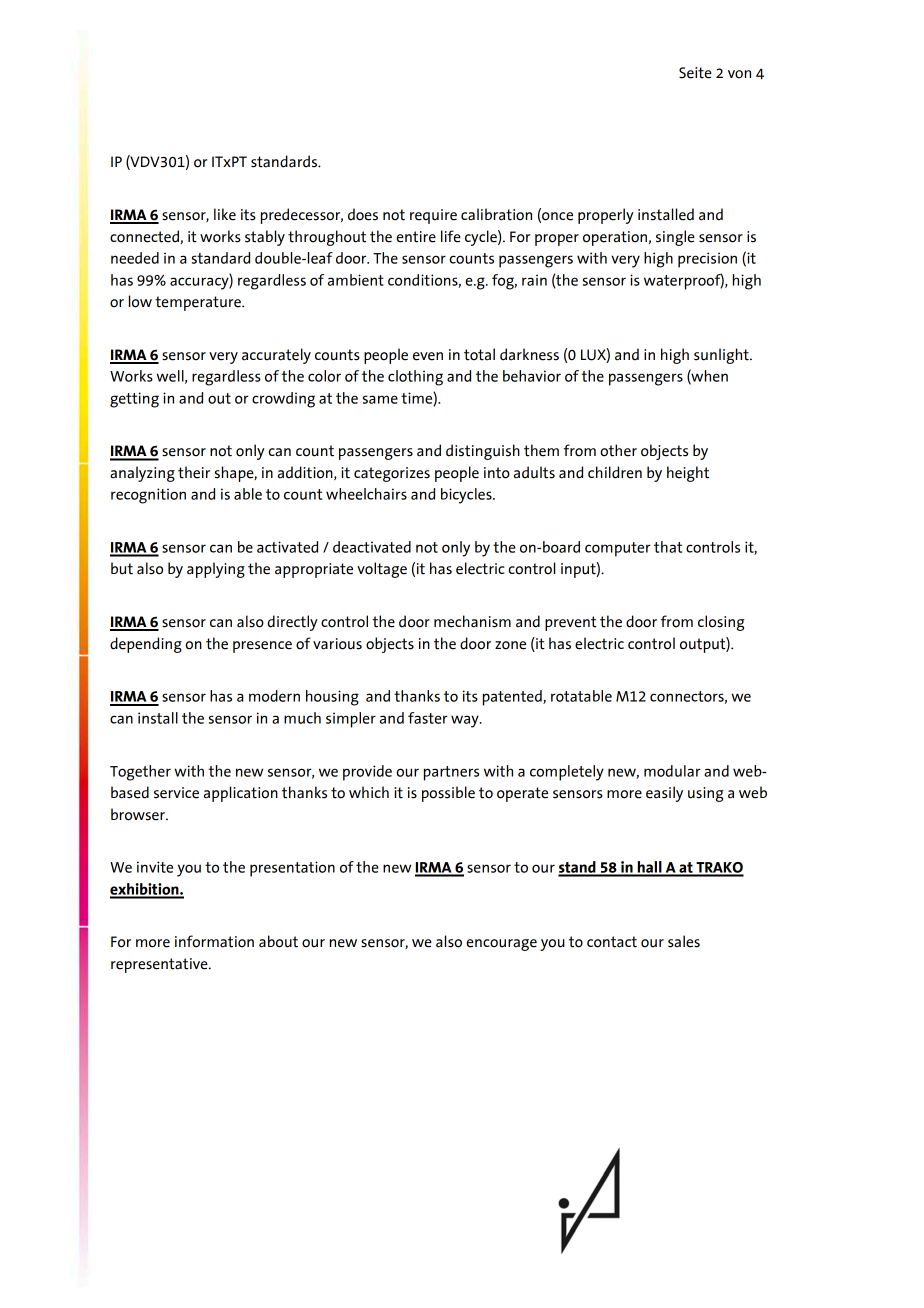 This screenshot has width=924, height=1308. Describe the element at coordinates (501, 945) in the screenshot. I see `encourage` at that location.
